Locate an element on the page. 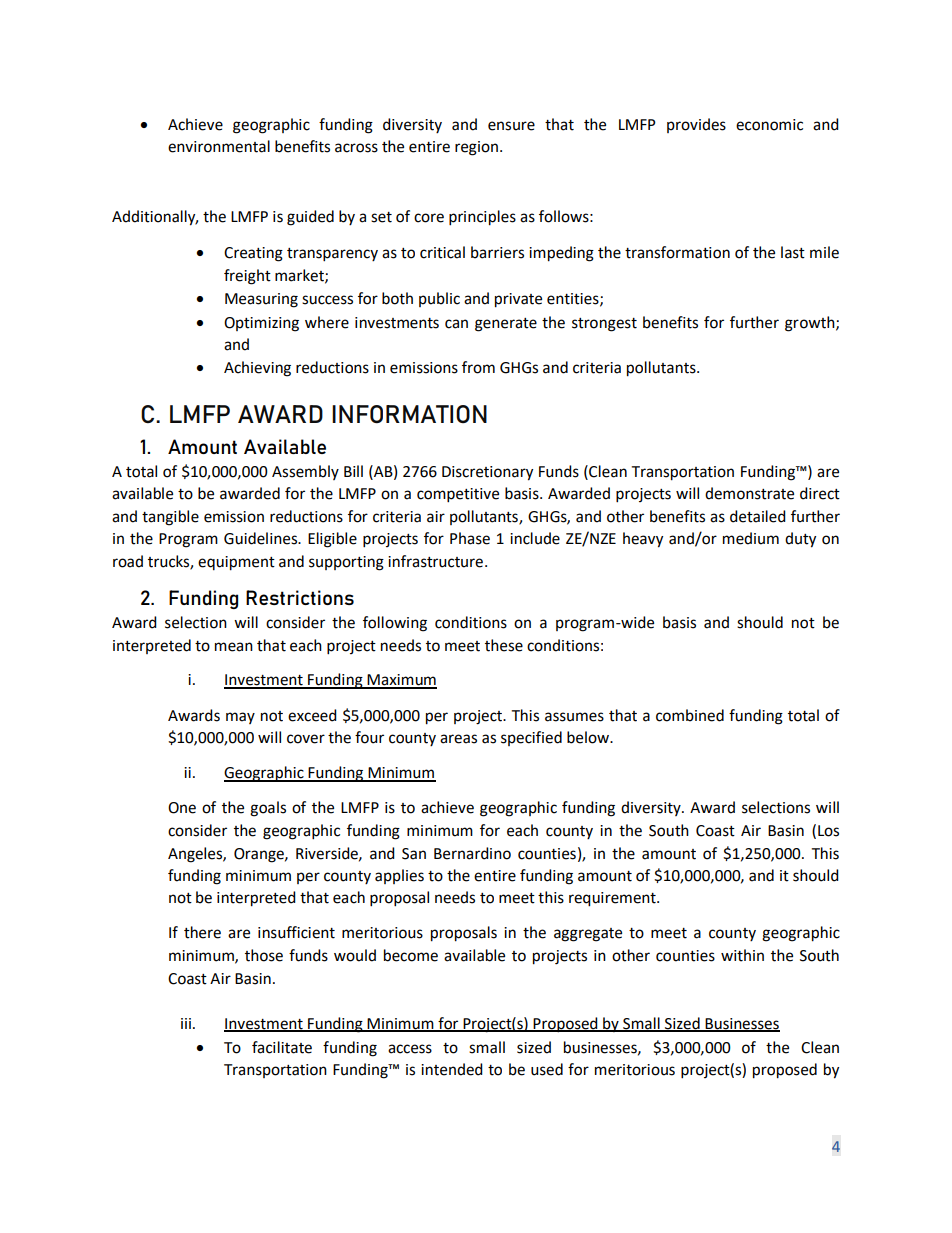  demonstrate is located at coordinates (749, 493).
